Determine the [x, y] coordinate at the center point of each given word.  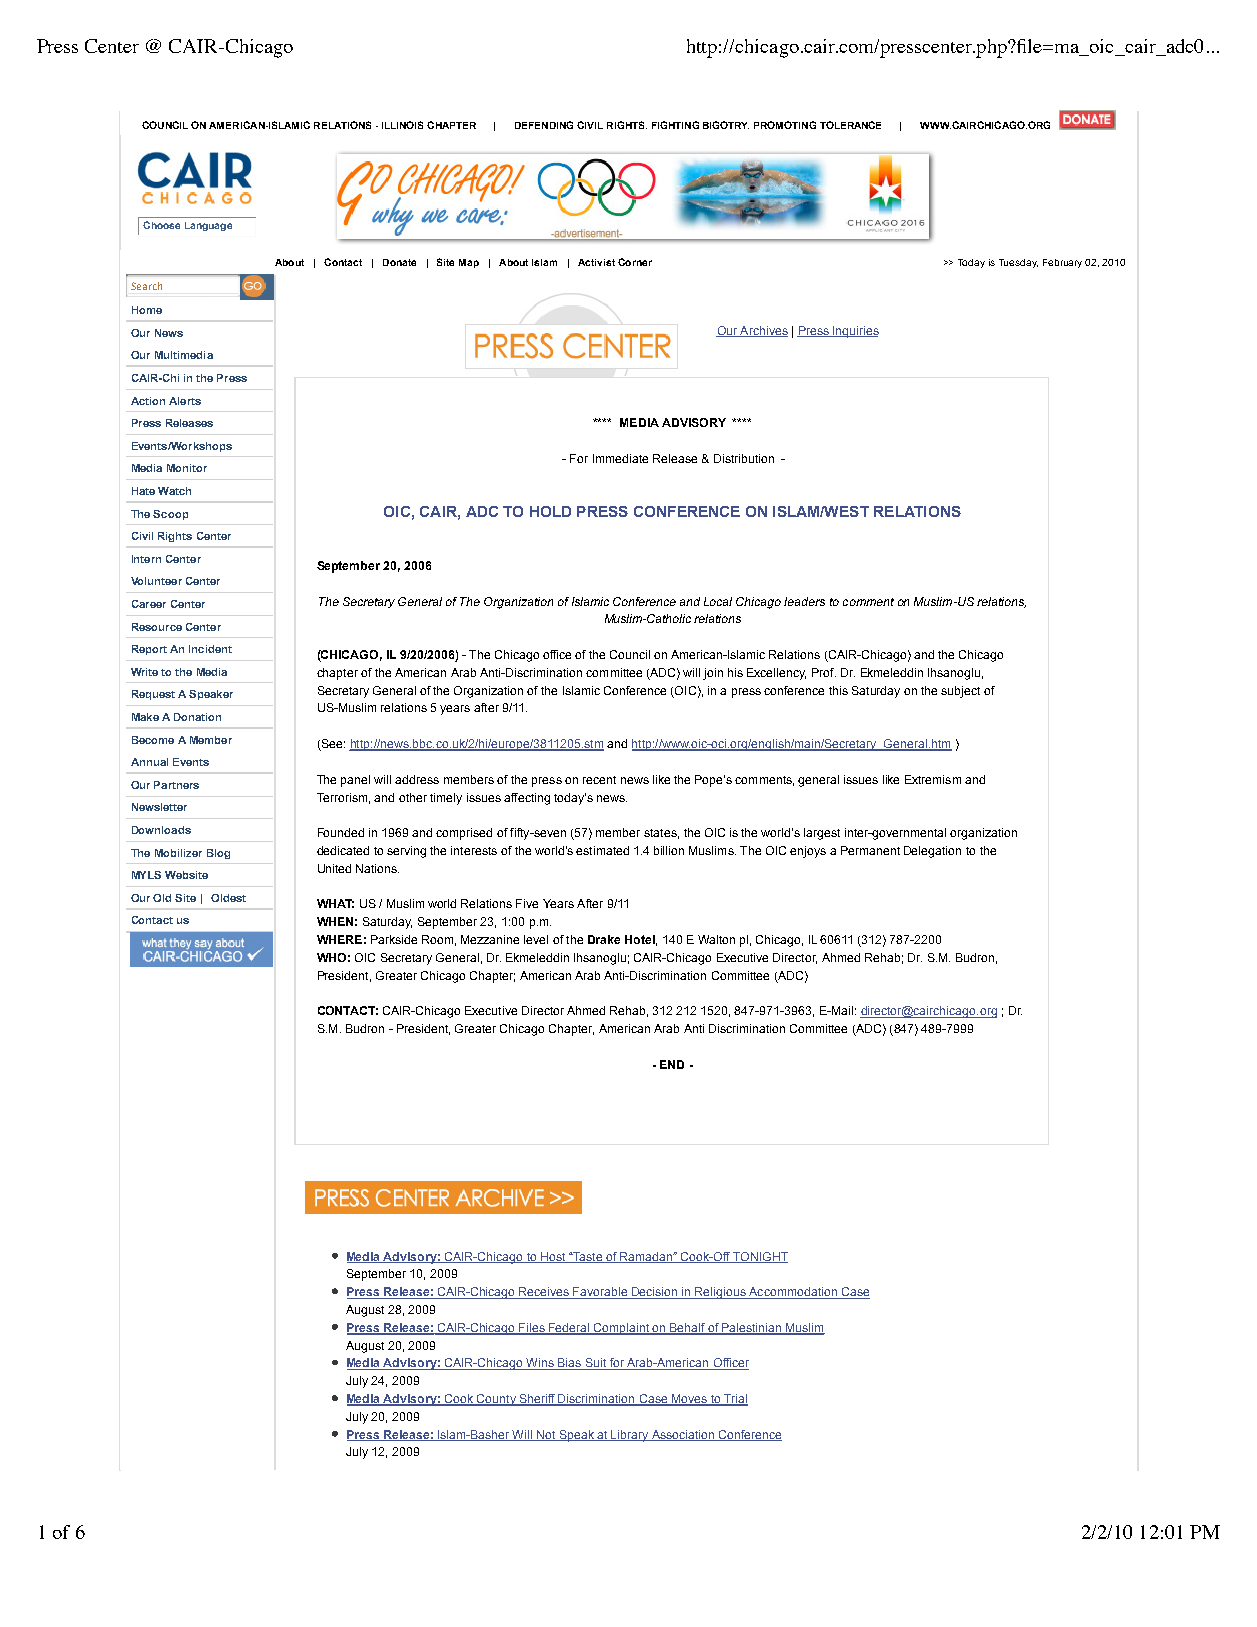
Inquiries [855, 332]
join [713, 674]
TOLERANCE [850, 125]
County [496, 1400]
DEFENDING [544, 125]
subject [960, 692]
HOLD [550, 511]
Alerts [185, 401]
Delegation [932, 852]
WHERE [339, 939]
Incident [210, 649]
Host [553, 1257]
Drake [604, 939]
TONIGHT [759, 1257]
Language [208, 226]
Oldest [228, 898]
